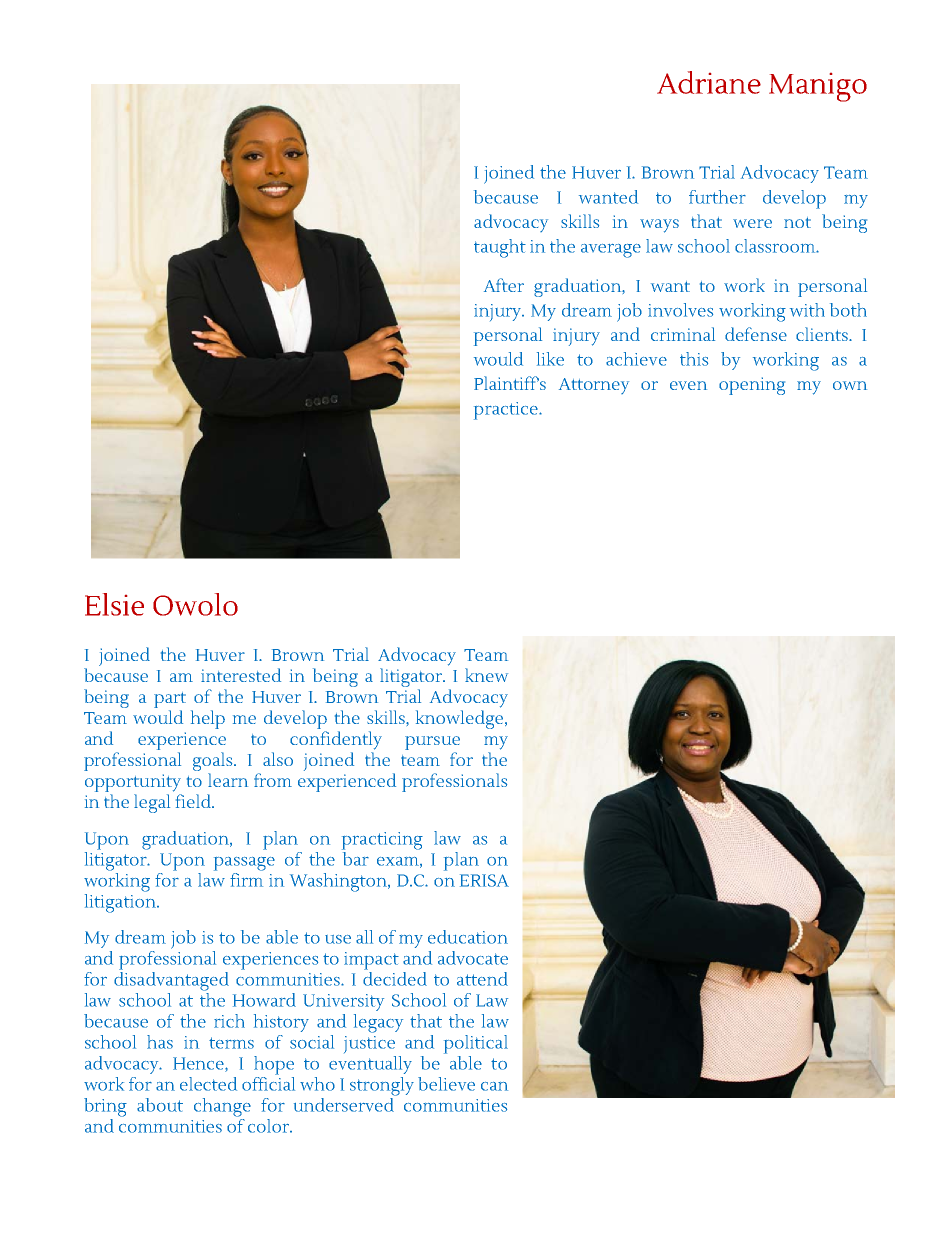 The image size is (952, 1233). Describe the element at coordinates (752, 223) in the screenshot. I see `were` at that location.
